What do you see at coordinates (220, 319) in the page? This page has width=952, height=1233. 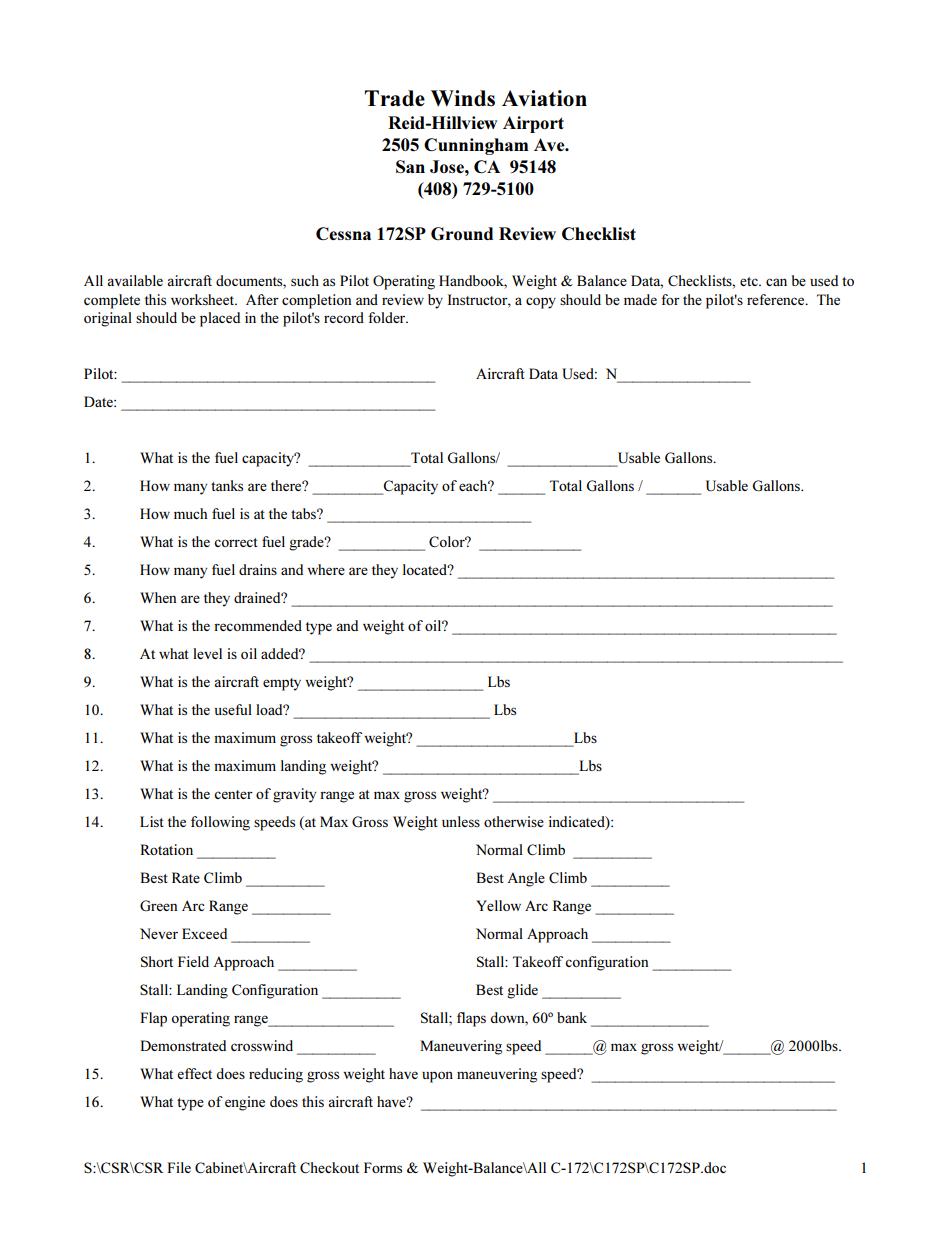 I see `placed` at bounding box center [220, 319].
